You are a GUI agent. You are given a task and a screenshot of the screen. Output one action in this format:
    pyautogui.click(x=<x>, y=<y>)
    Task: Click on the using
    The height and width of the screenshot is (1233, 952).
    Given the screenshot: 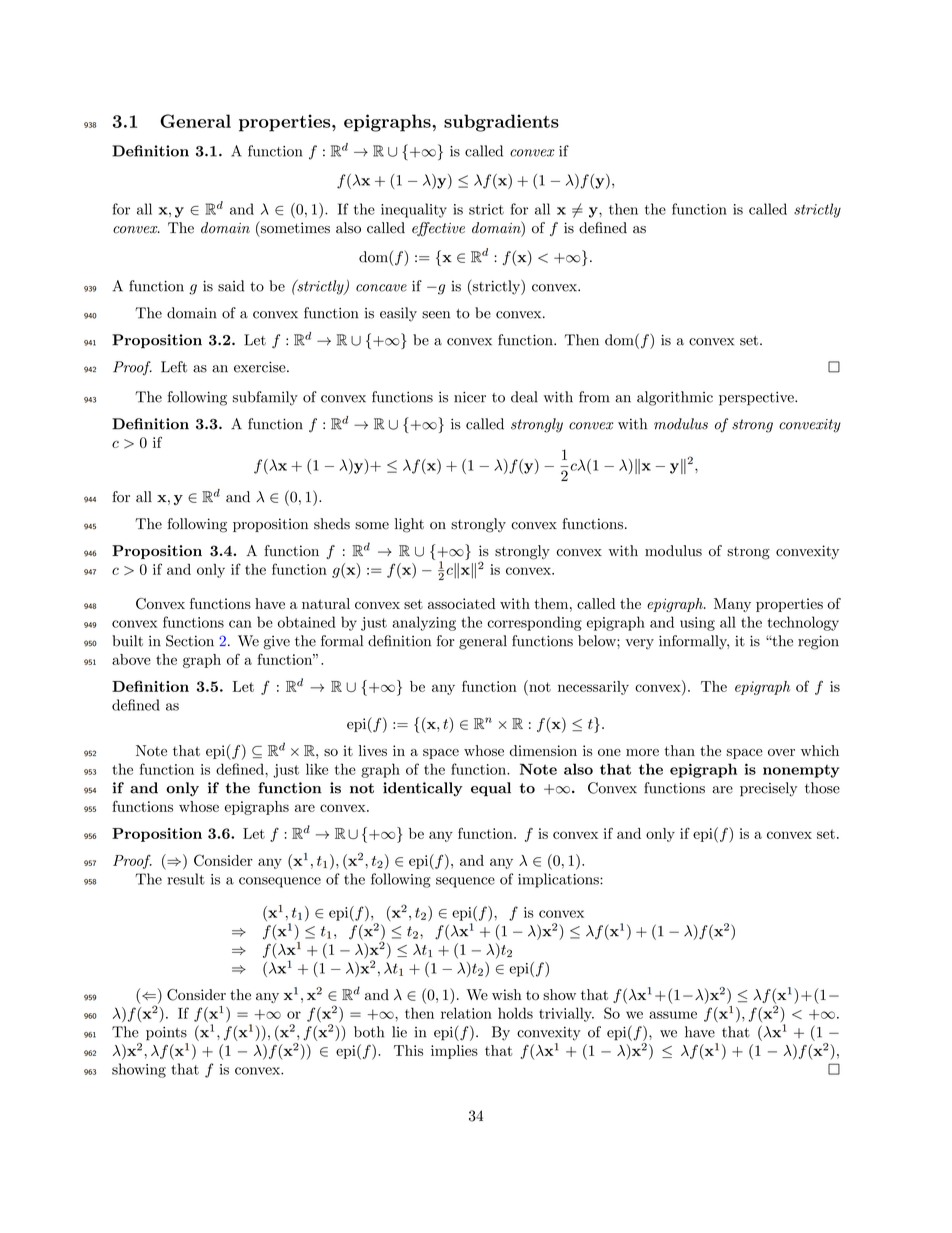 What is the action you would take?
    pyautogui.click(x=697, y=624)
